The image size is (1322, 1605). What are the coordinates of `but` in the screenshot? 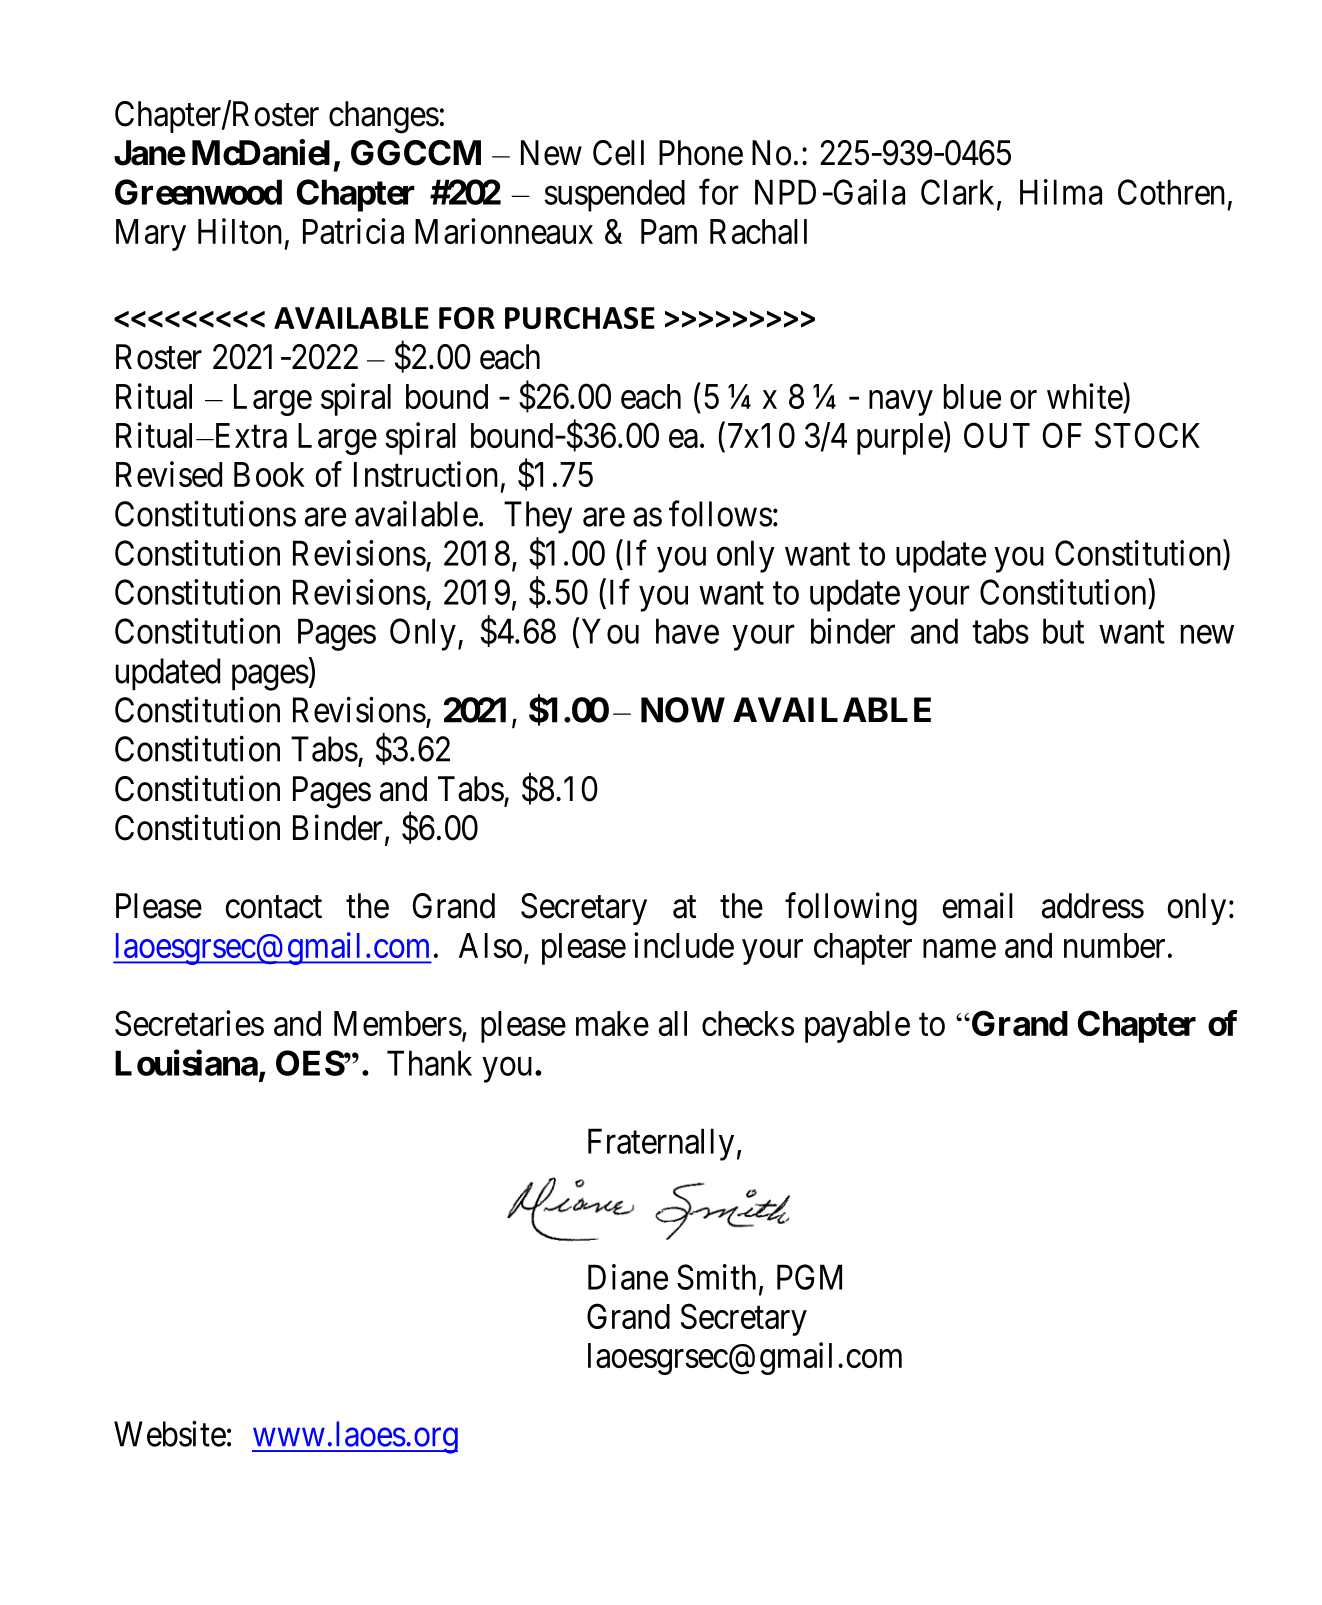 It's located at (1063, 631).
